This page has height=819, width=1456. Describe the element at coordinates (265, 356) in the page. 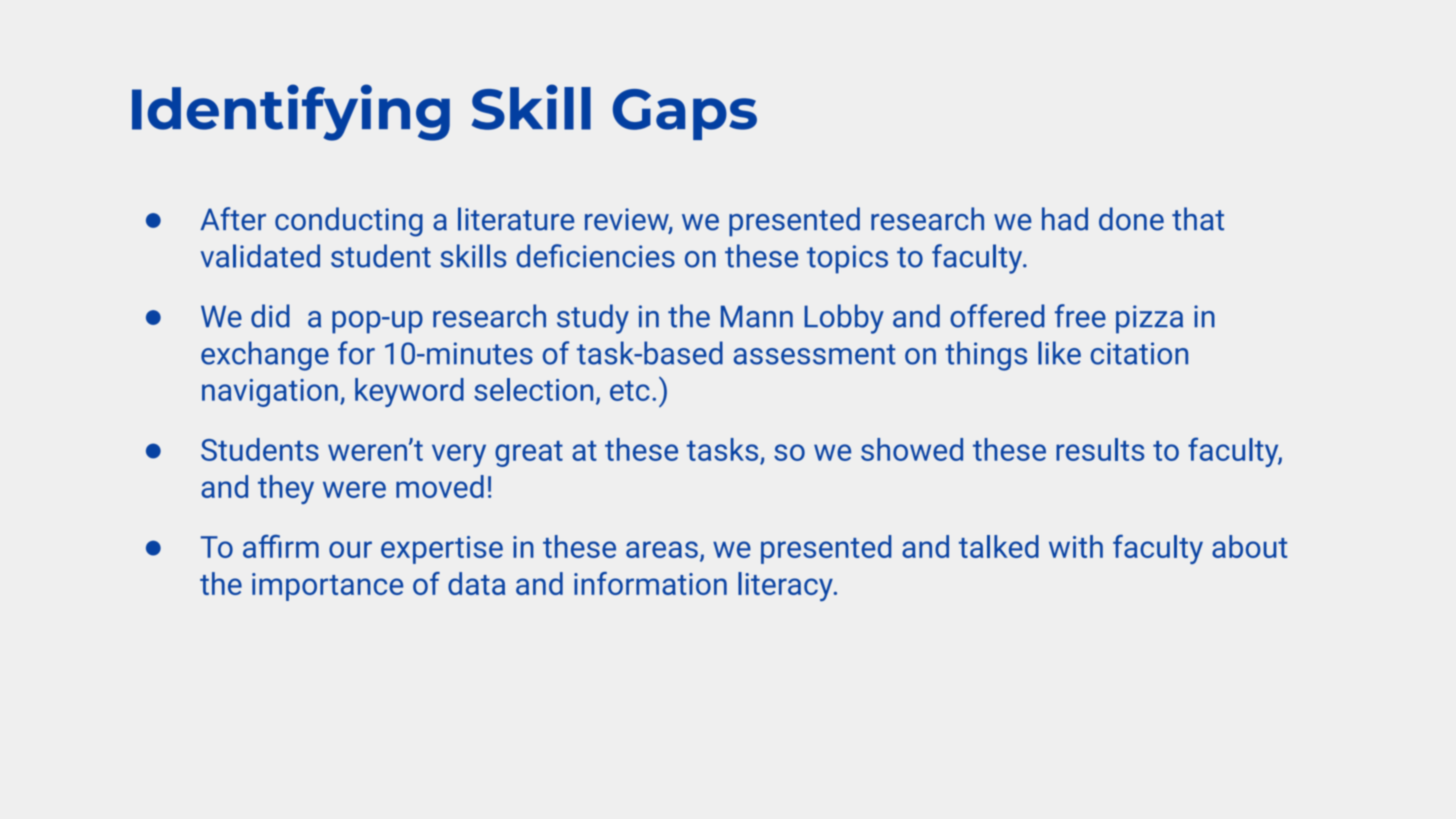

I see `exchange` at that location.
